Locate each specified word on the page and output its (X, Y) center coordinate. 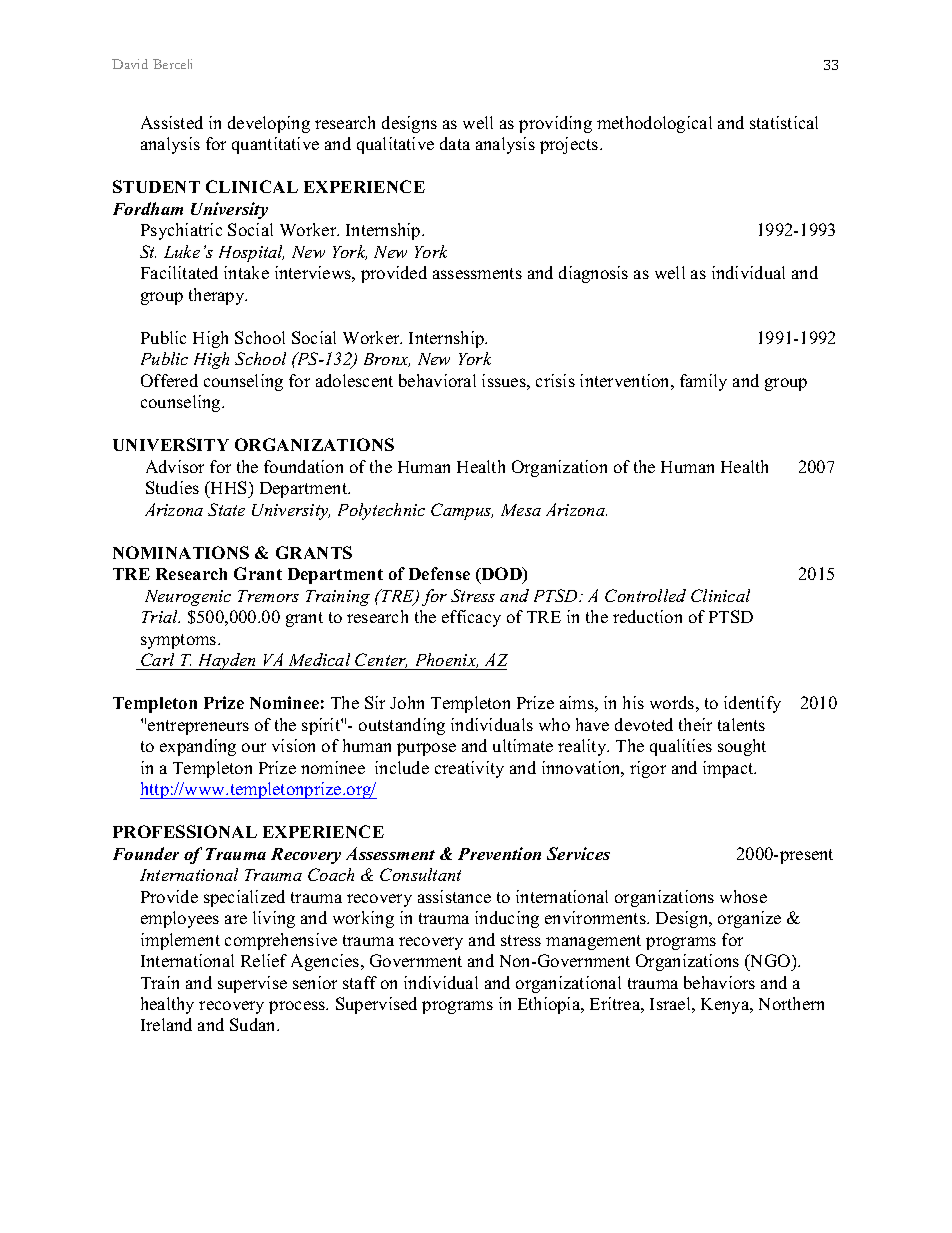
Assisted (172, 122)
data (455, 143)
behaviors (719, 982)
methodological (654, 124)
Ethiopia (550, 1005)
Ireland (166, 1024)
